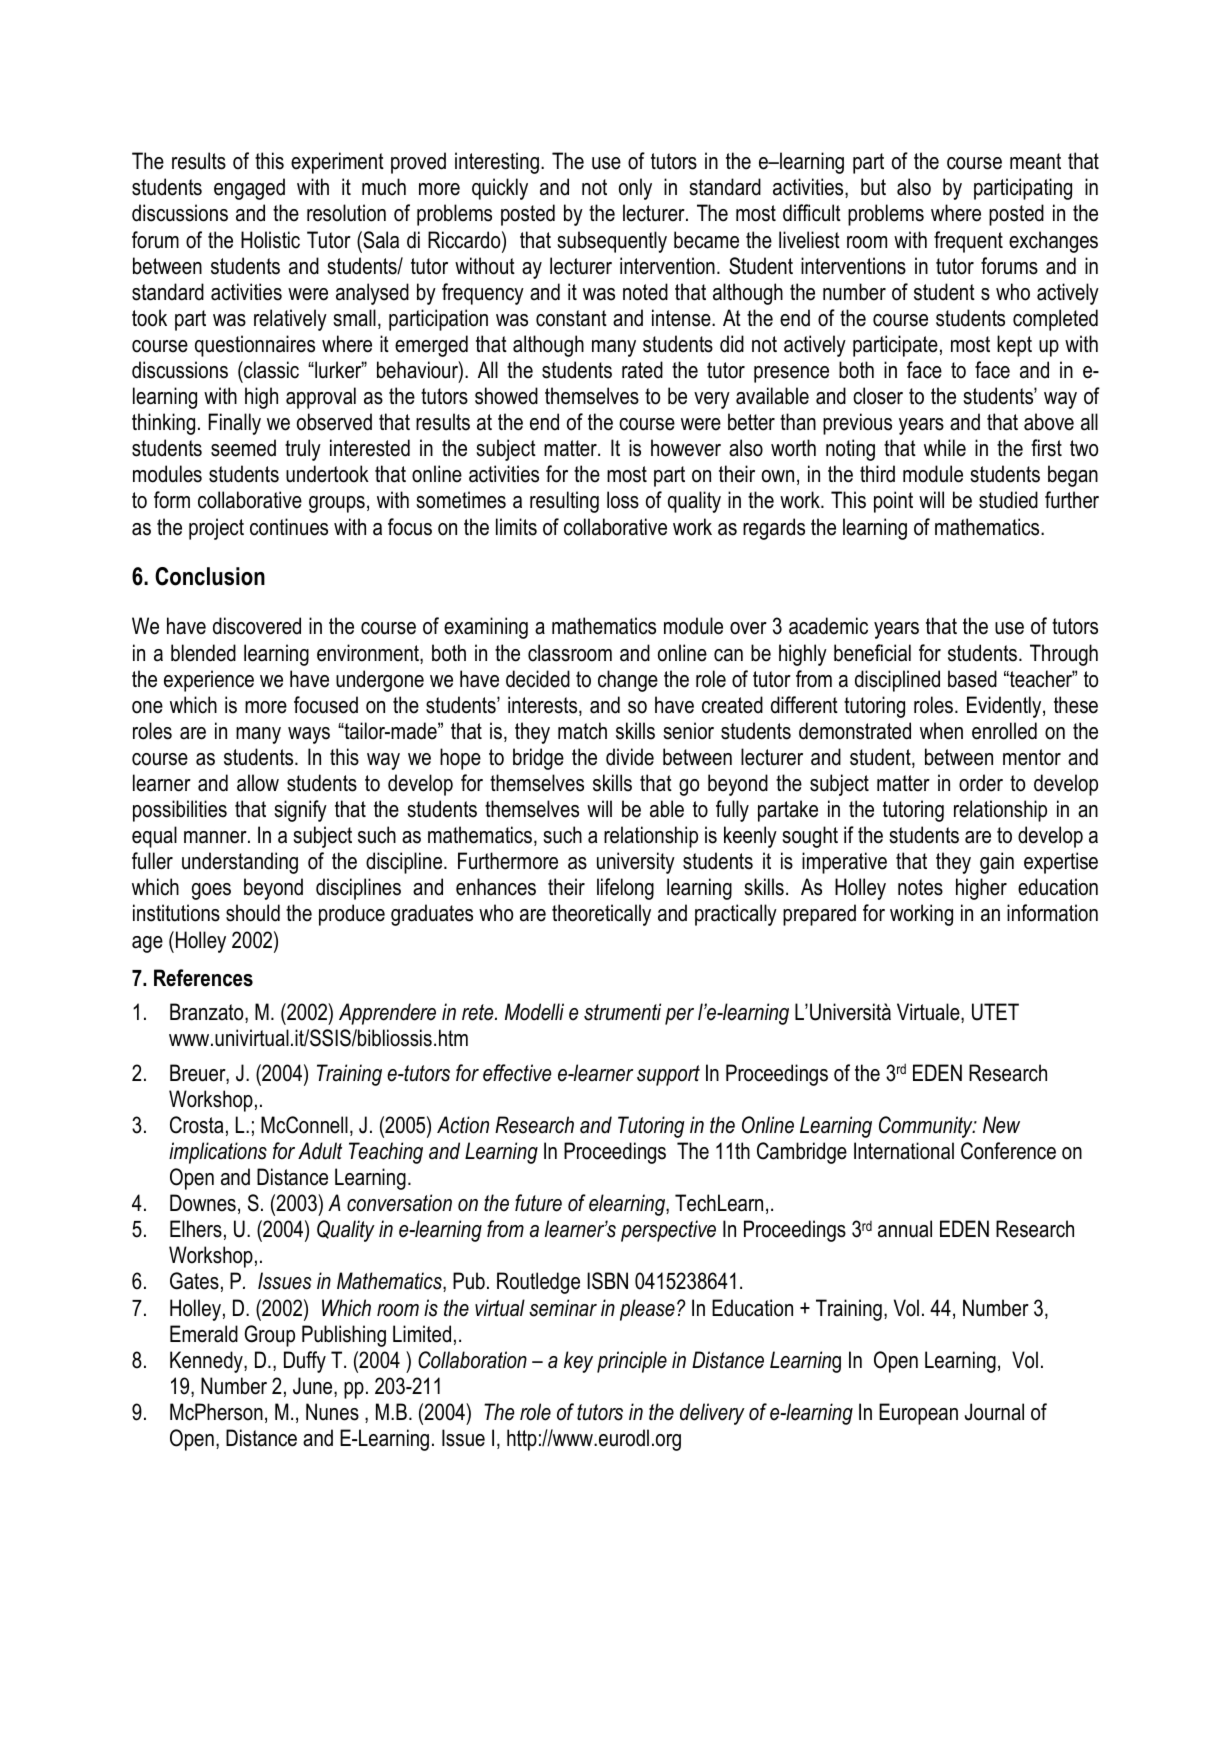  Describe the element at coordinates (630, 757) in the screenshot. I see `divide` at that location.
